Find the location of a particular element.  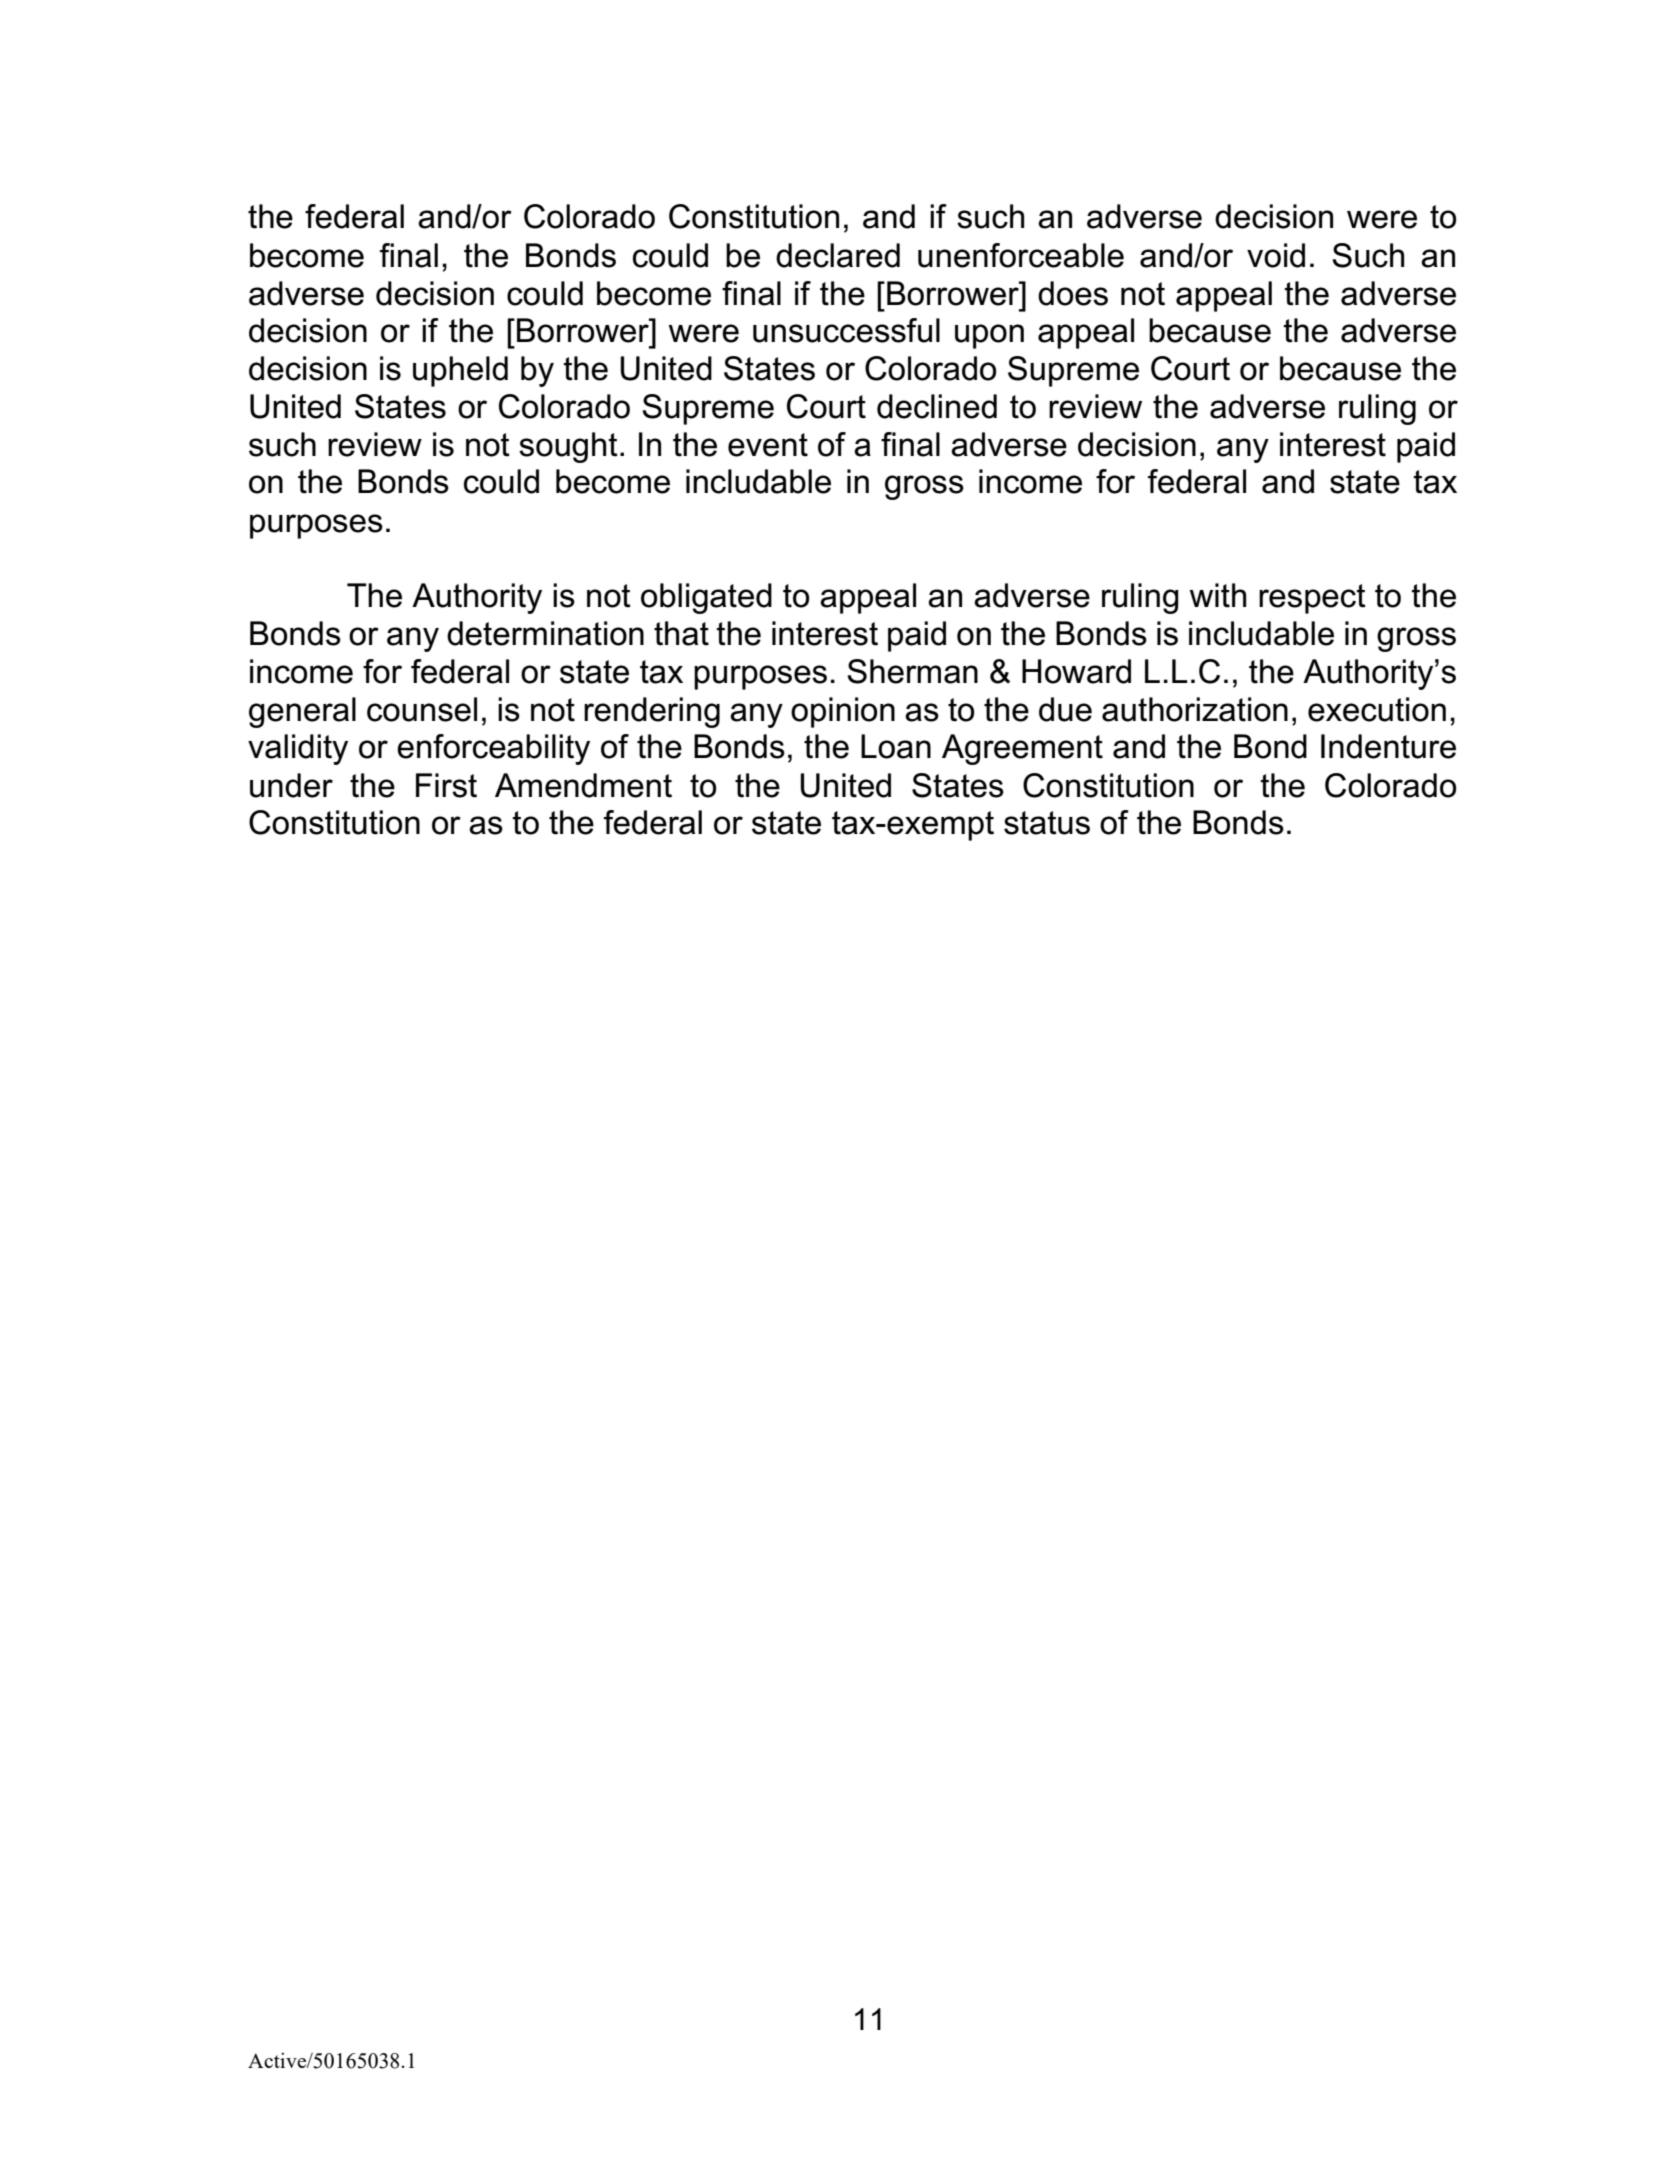

that is located at coordinates (681, 633).
